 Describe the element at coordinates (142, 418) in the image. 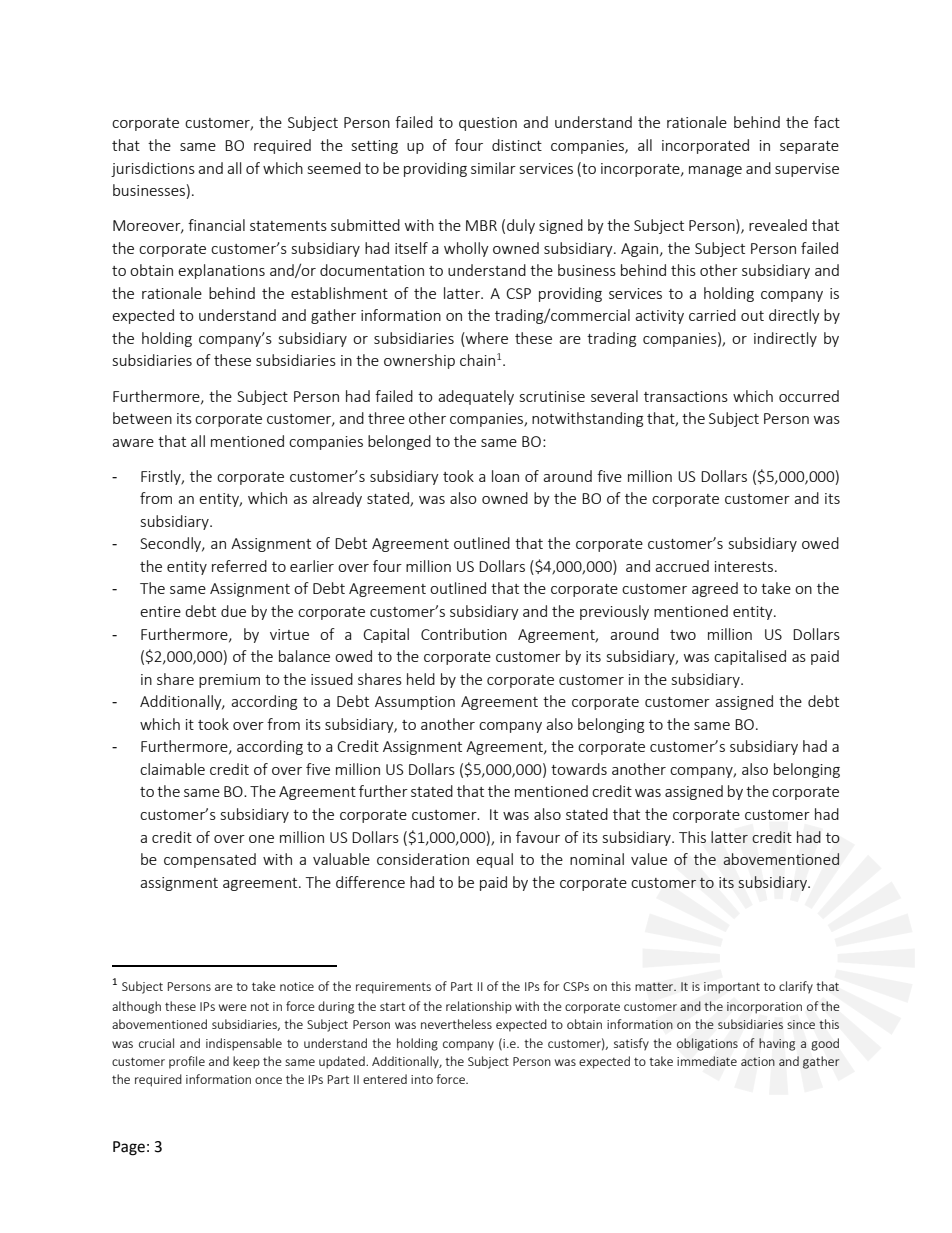

I see `between` at that location.
